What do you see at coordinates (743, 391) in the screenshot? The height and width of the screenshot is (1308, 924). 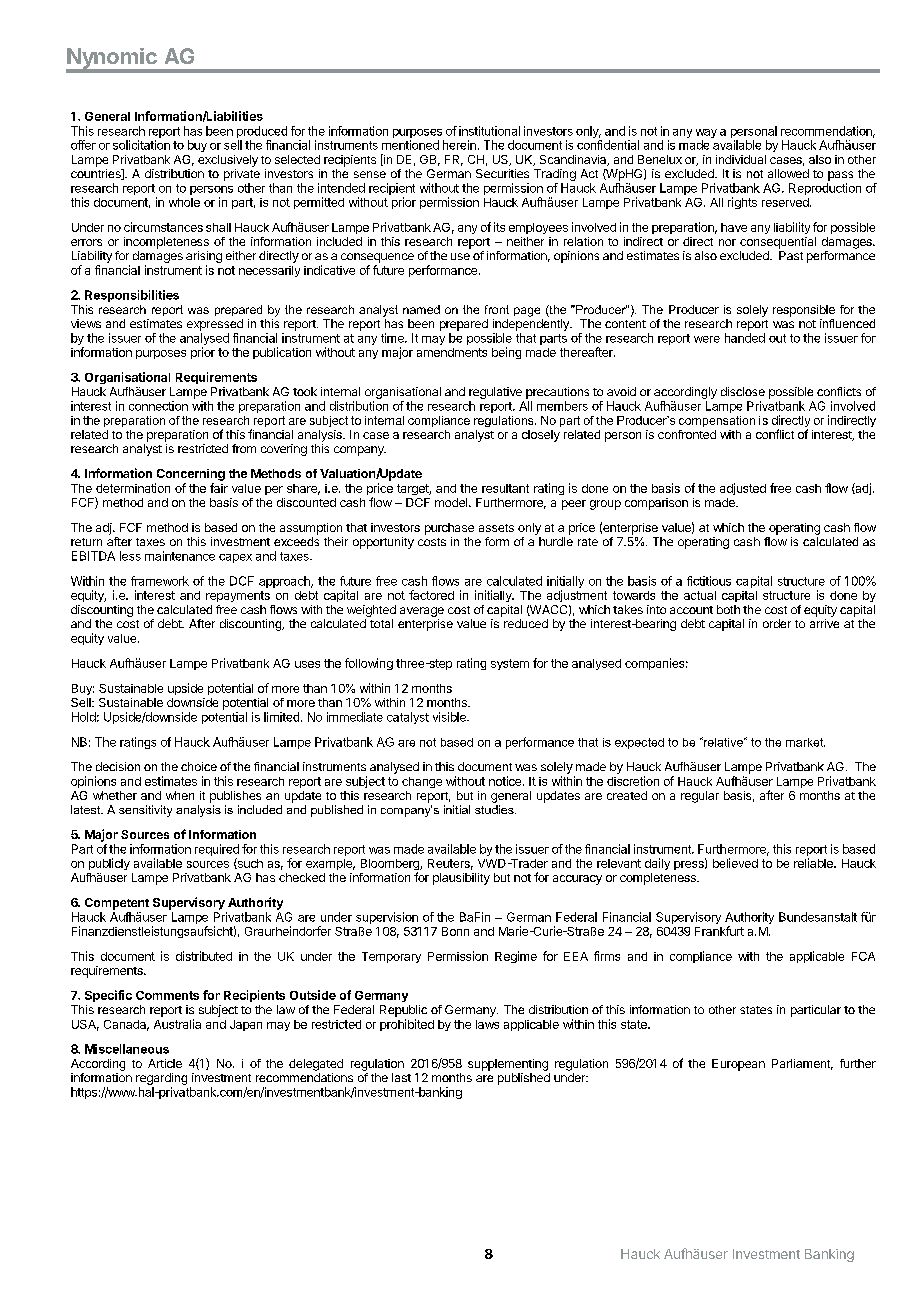 I see `disclose` at bounding box center [743, 391].
